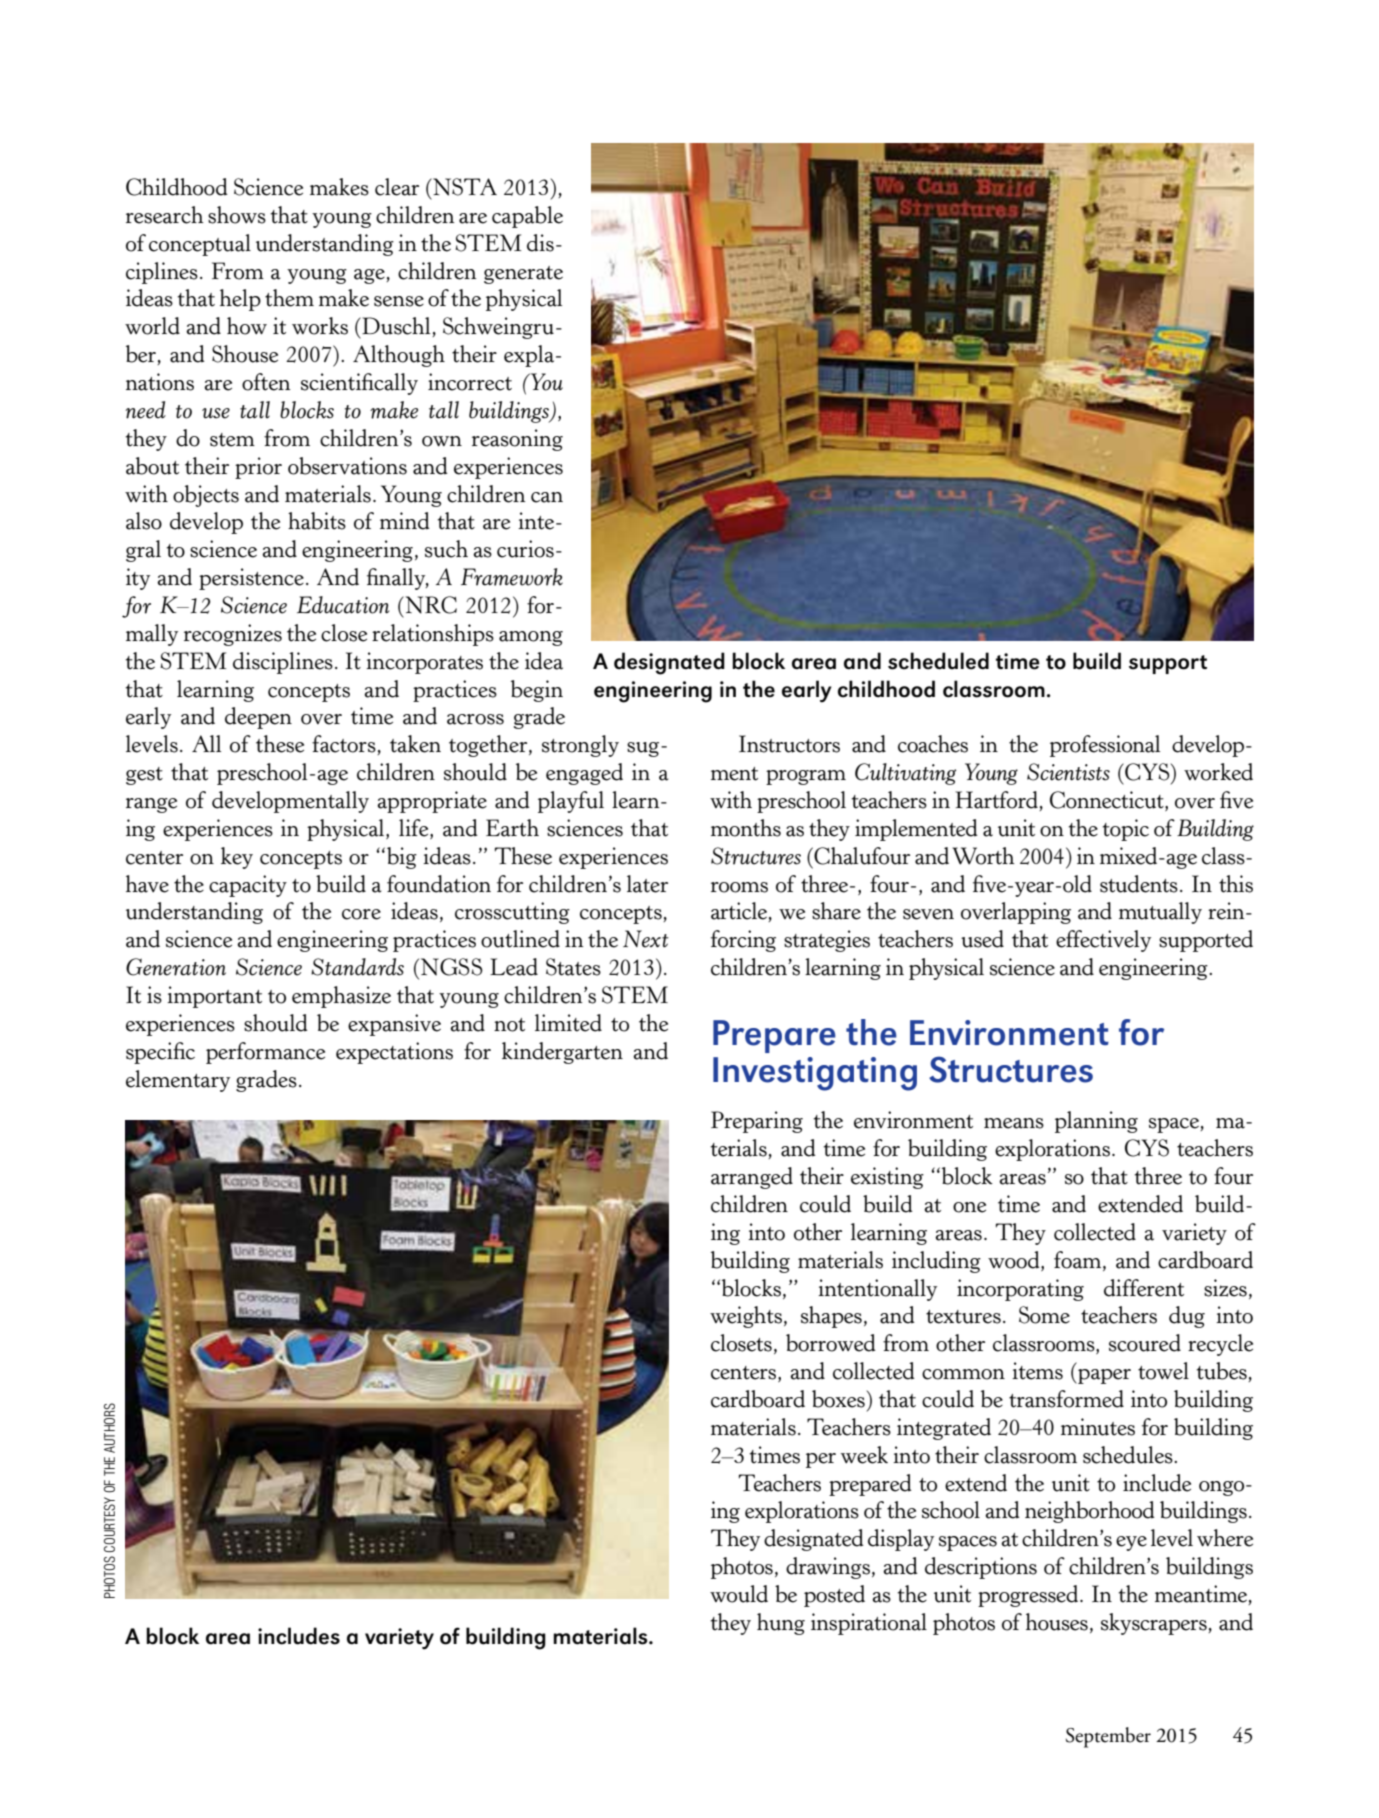 The height and width of the page is (1818, 1379). I want to click on effectively, so click(1103, 941).
